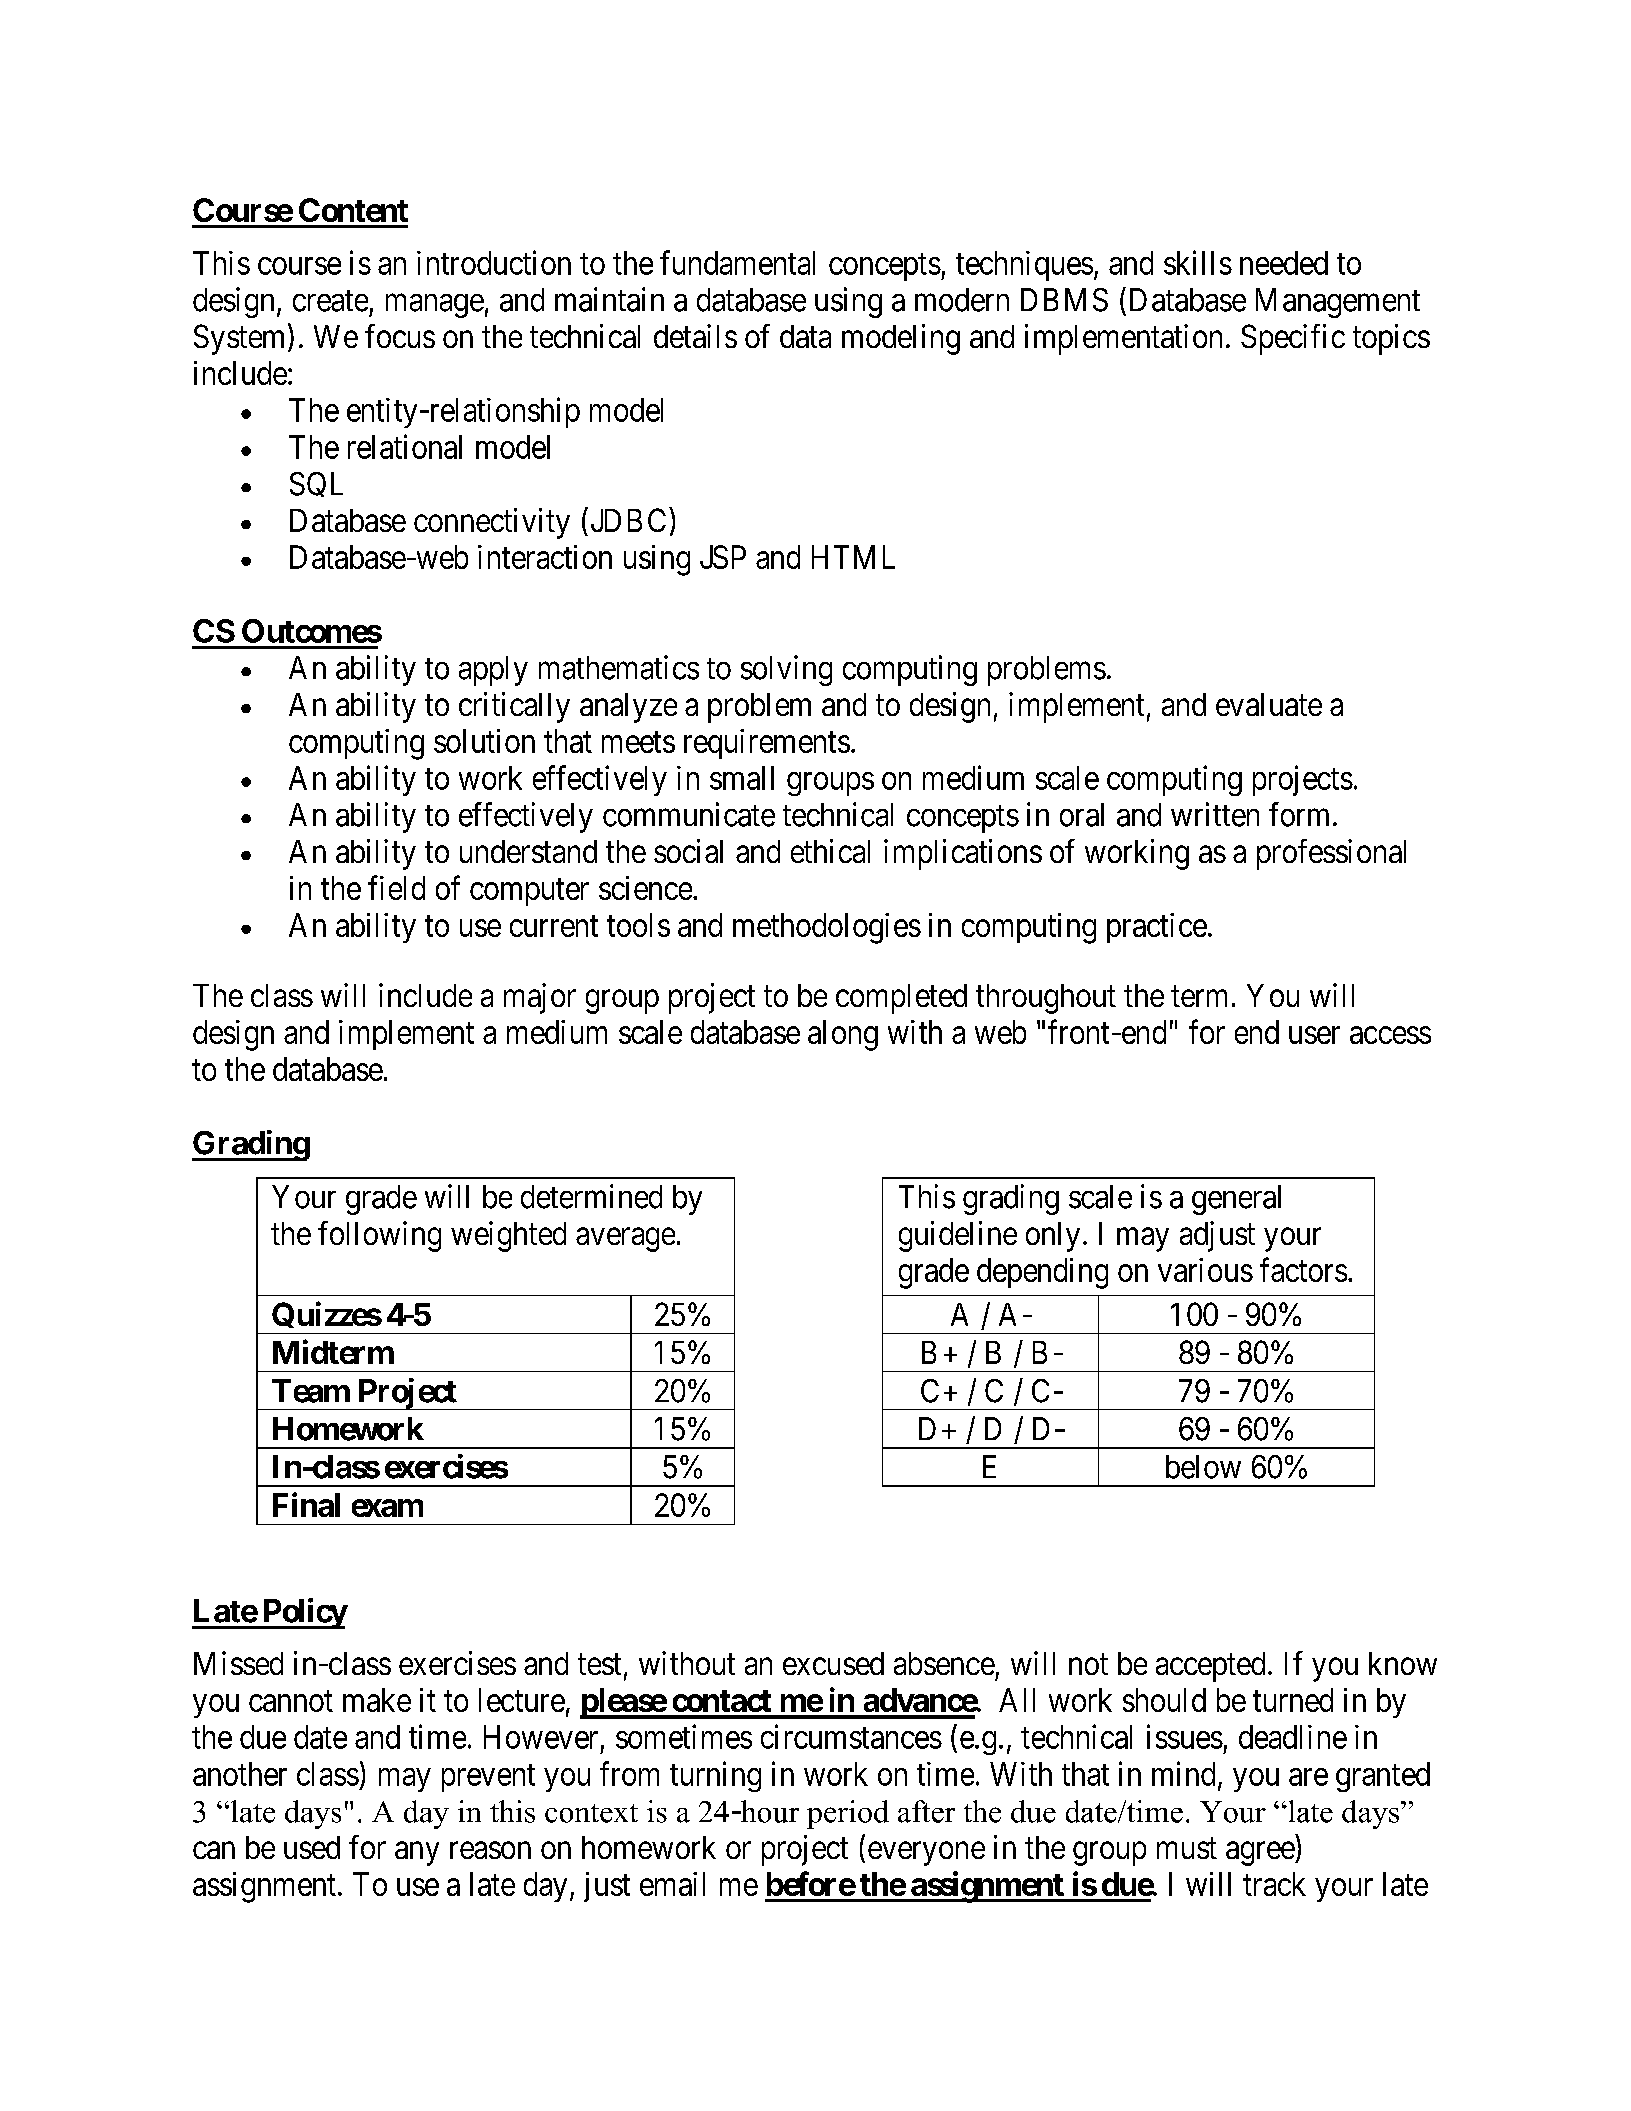 The height and width of the page is (2111, 1631). I want to click on fundamental, so click(737, 262).
